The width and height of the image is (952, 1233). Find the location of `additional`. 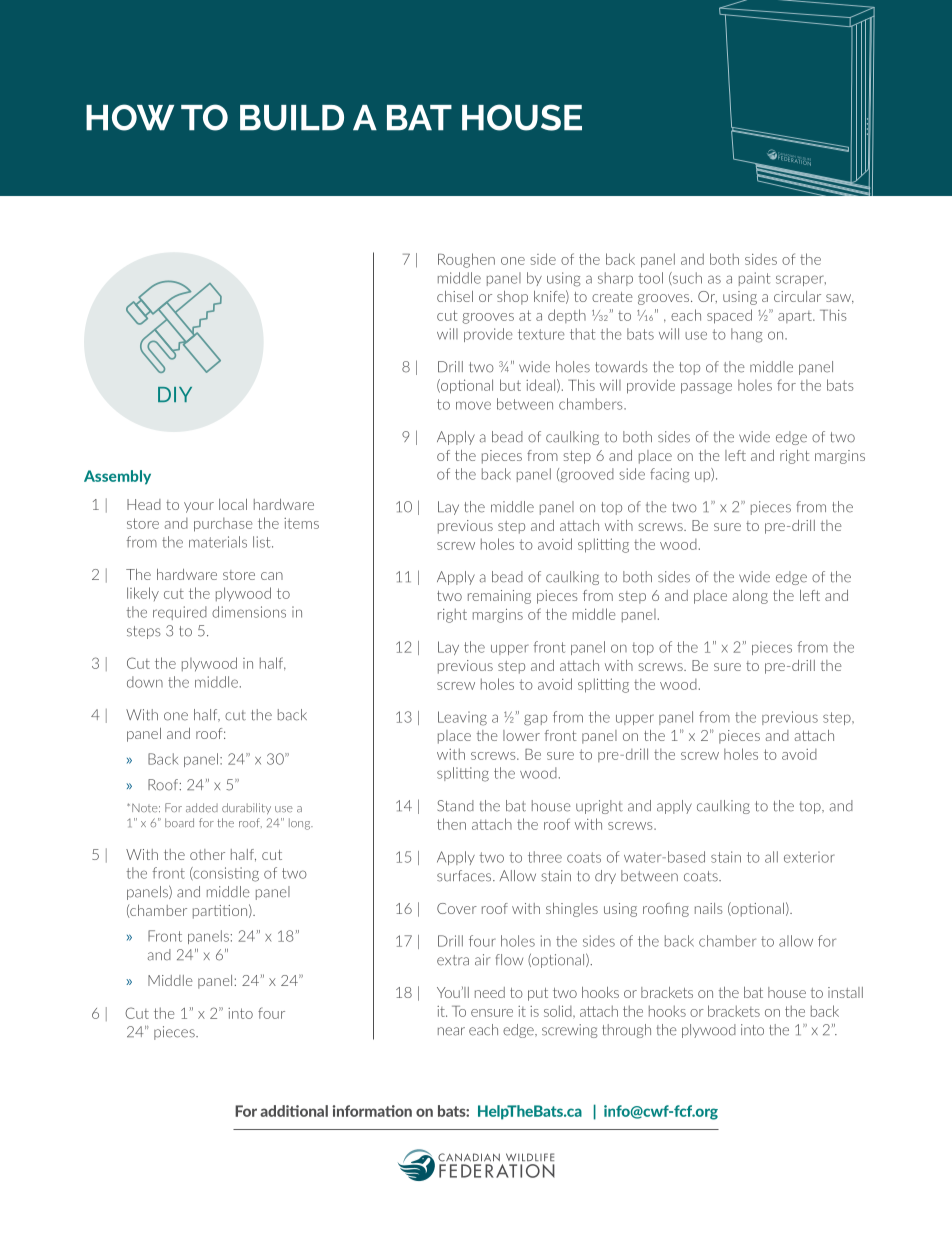

additional is located at coordinates (294, 1111).
